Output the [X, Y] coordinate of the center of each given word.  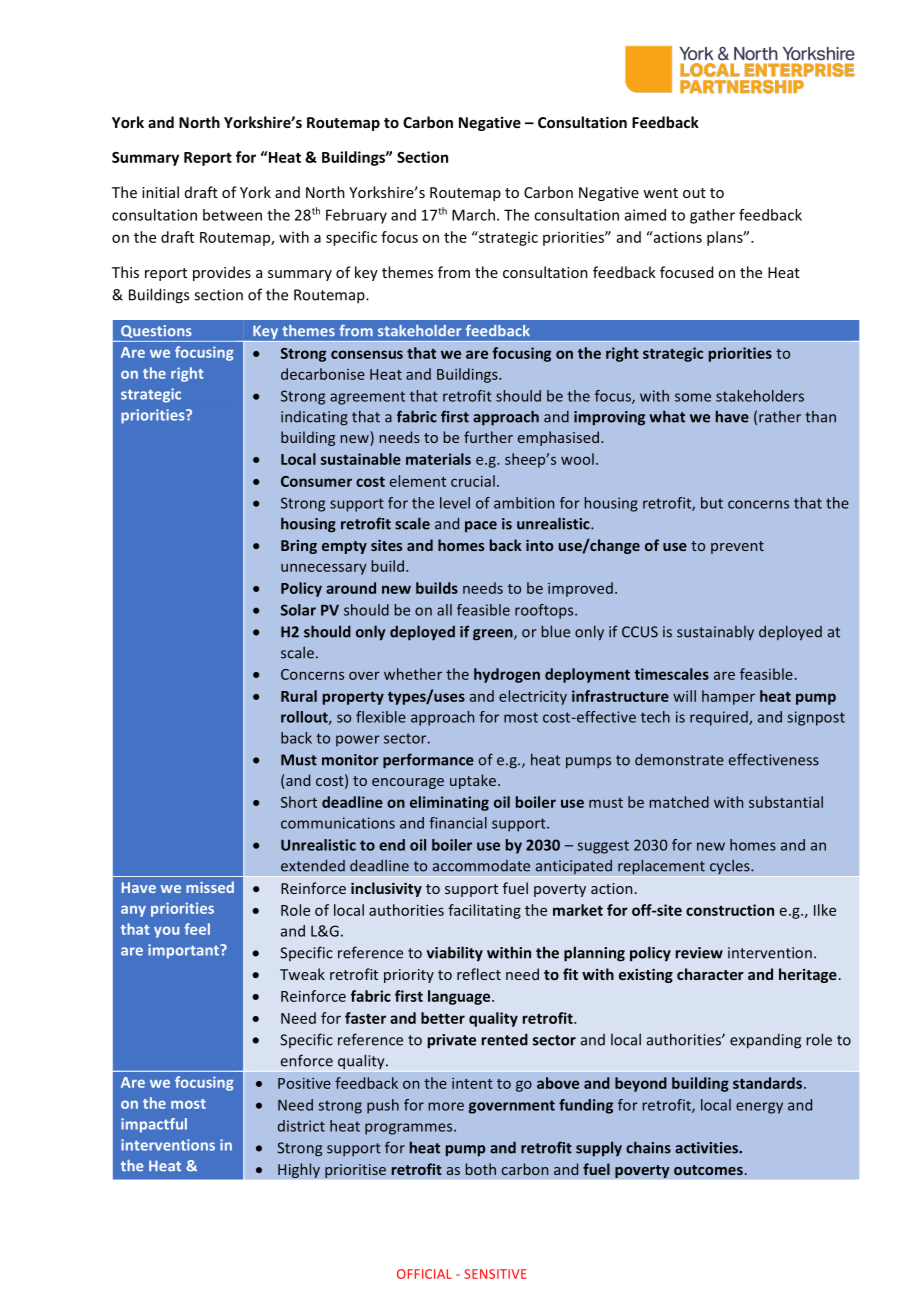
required [720, 718]
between [232, 215]
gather [712, 216]
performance [428, 761]
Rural [299, 696]
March [473, 215]
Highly [299, 1170]
